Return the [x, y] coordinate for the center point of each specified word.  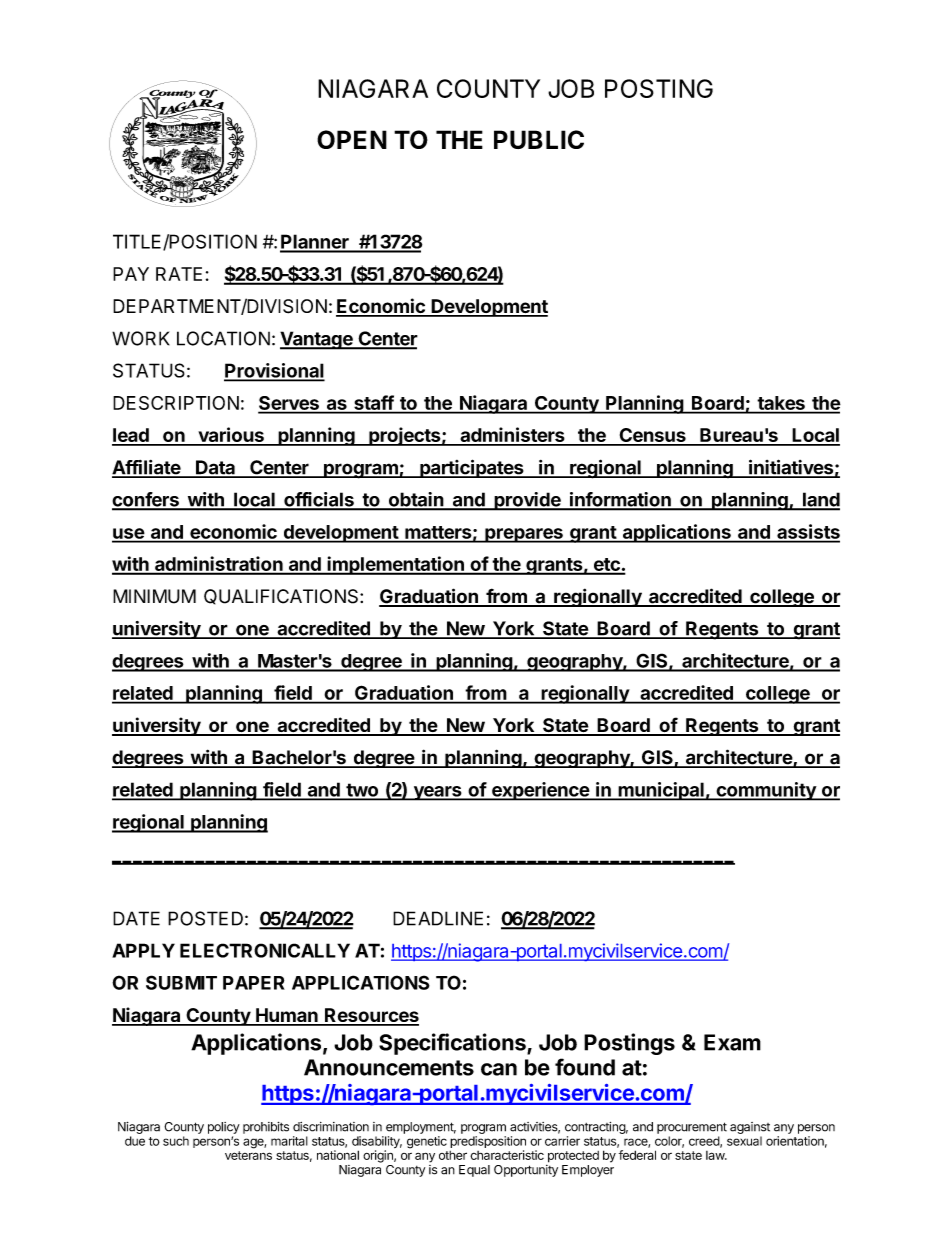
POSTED [205, 918]
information [620, 500]
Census [652, 436]
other [453, 1155]
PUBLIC [539, 139]
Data [215, 468]
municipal [661, 791]
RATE [179, 274]
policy [224, 1128]
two [362, 791]
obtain [416, 500]
